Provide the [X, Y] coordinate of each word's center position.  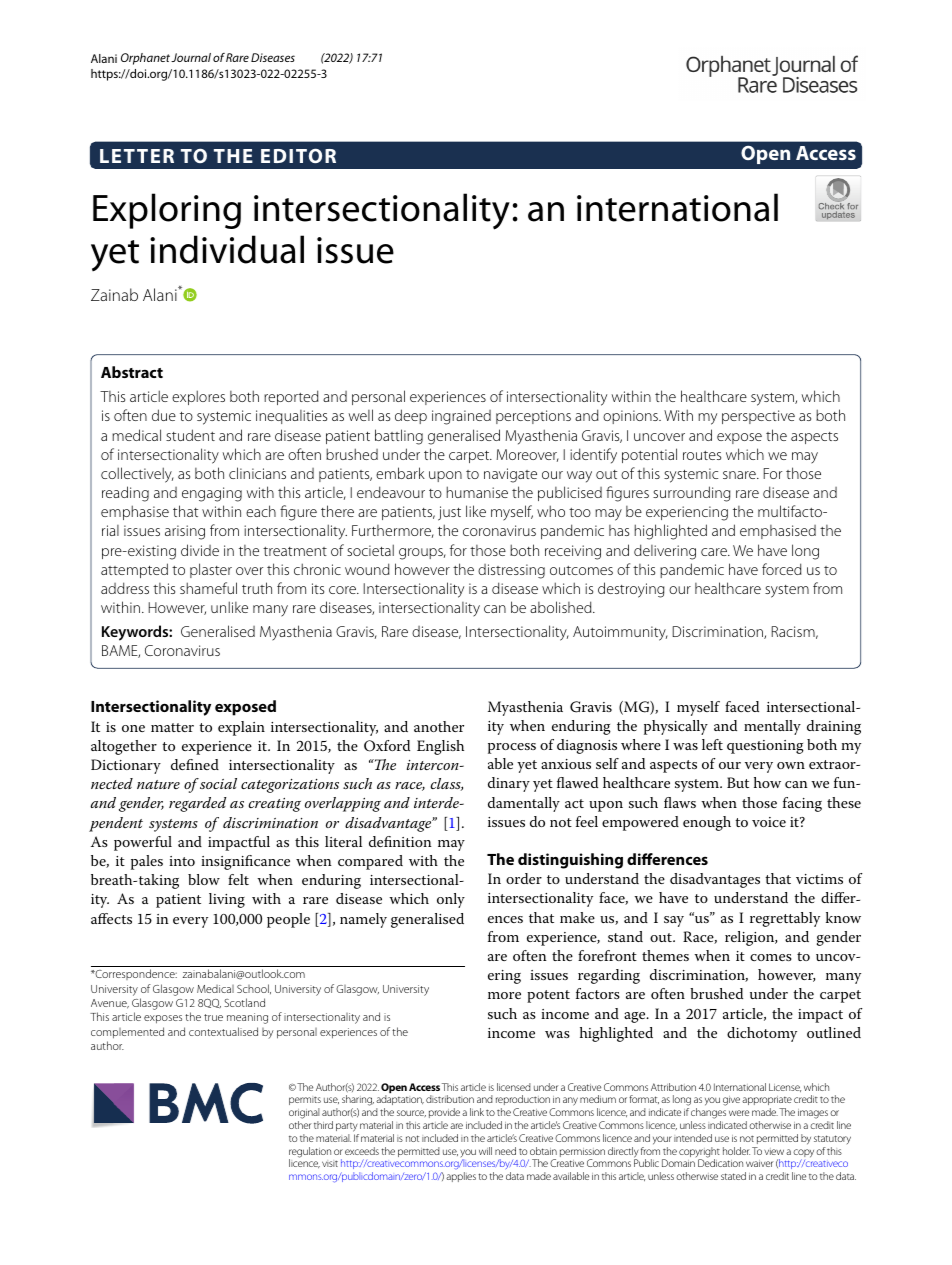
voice [769, 822]
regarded [198, 804]
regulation [310, 1153]
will [485, 1151]
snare [740, 475]
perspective [758, 417]
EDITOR [298, 156]
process [512, 748]
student [190, 435]
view [774, 1151]
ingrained [461, 417]
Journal [191, 57]
